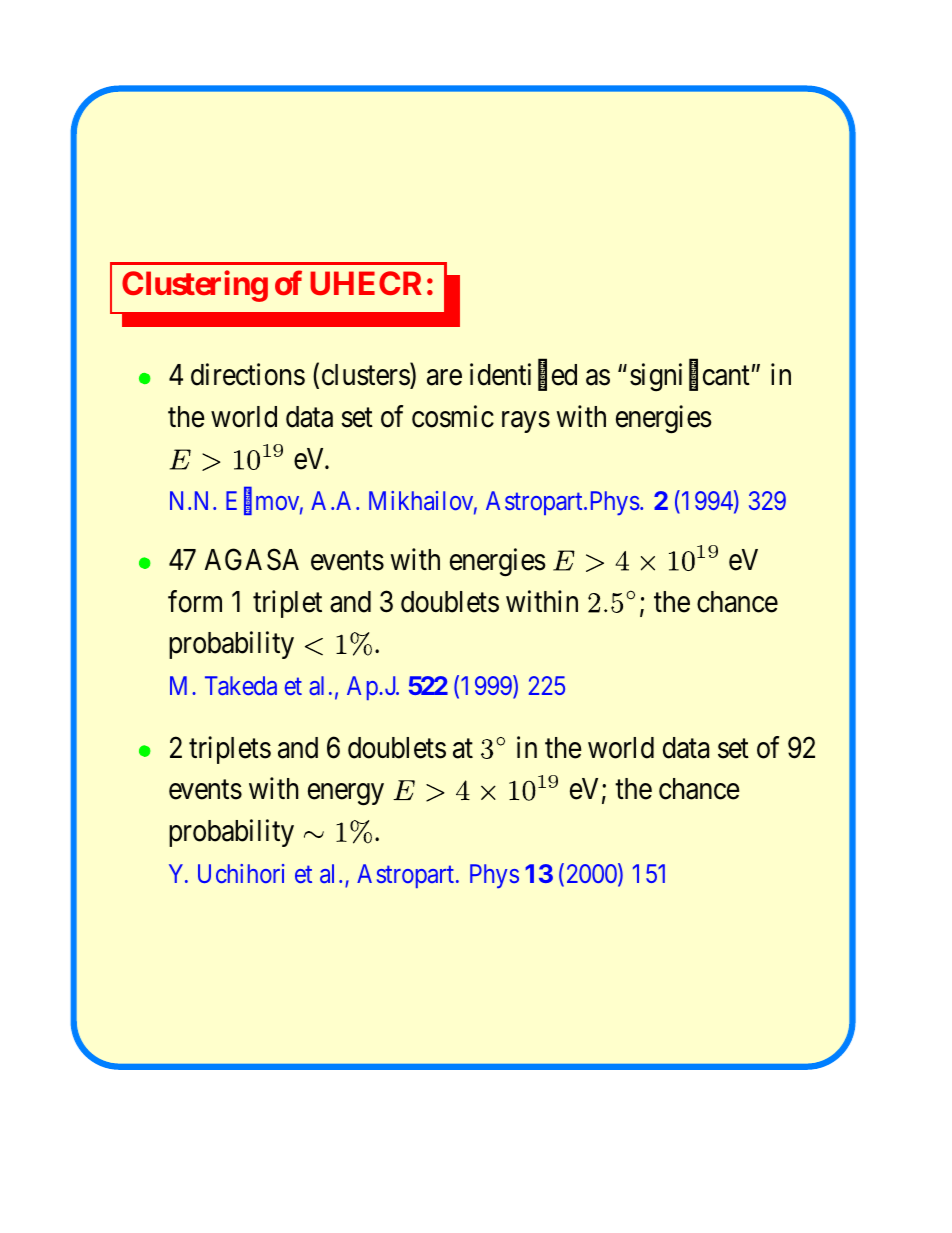 This document has height=1233, width=952. I want to click on cosmic, so click(453, 416).
